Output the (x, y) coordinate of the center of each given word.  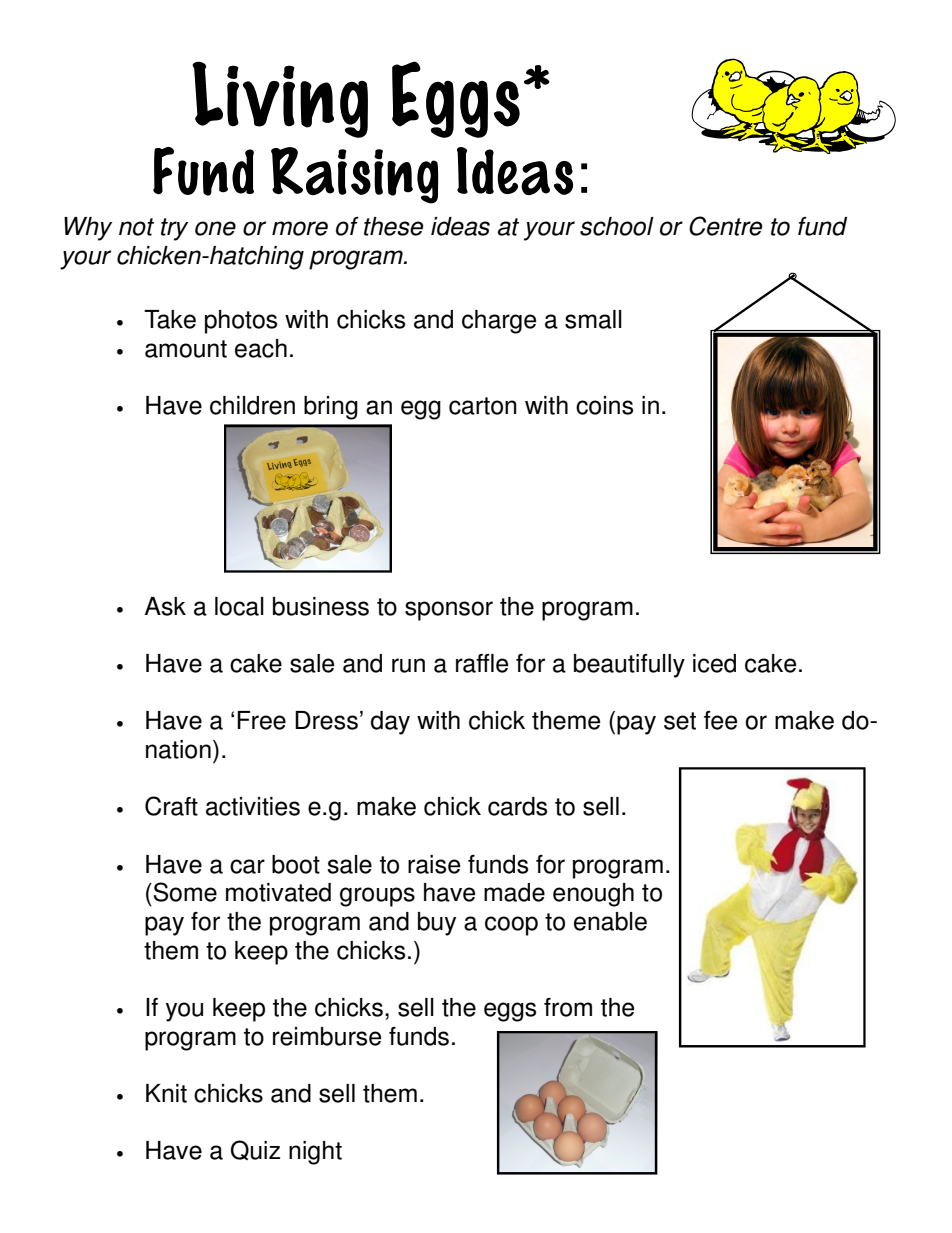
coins (604, 405)
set (680, 721)
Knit (166, 1093)
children (252, 405)
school (617, 226)
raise (434, 864)
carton (483, 406)
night (315, 1153)
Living (280, 100)
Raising (354, 175)
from (568, 1007)
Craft (171, 806)
